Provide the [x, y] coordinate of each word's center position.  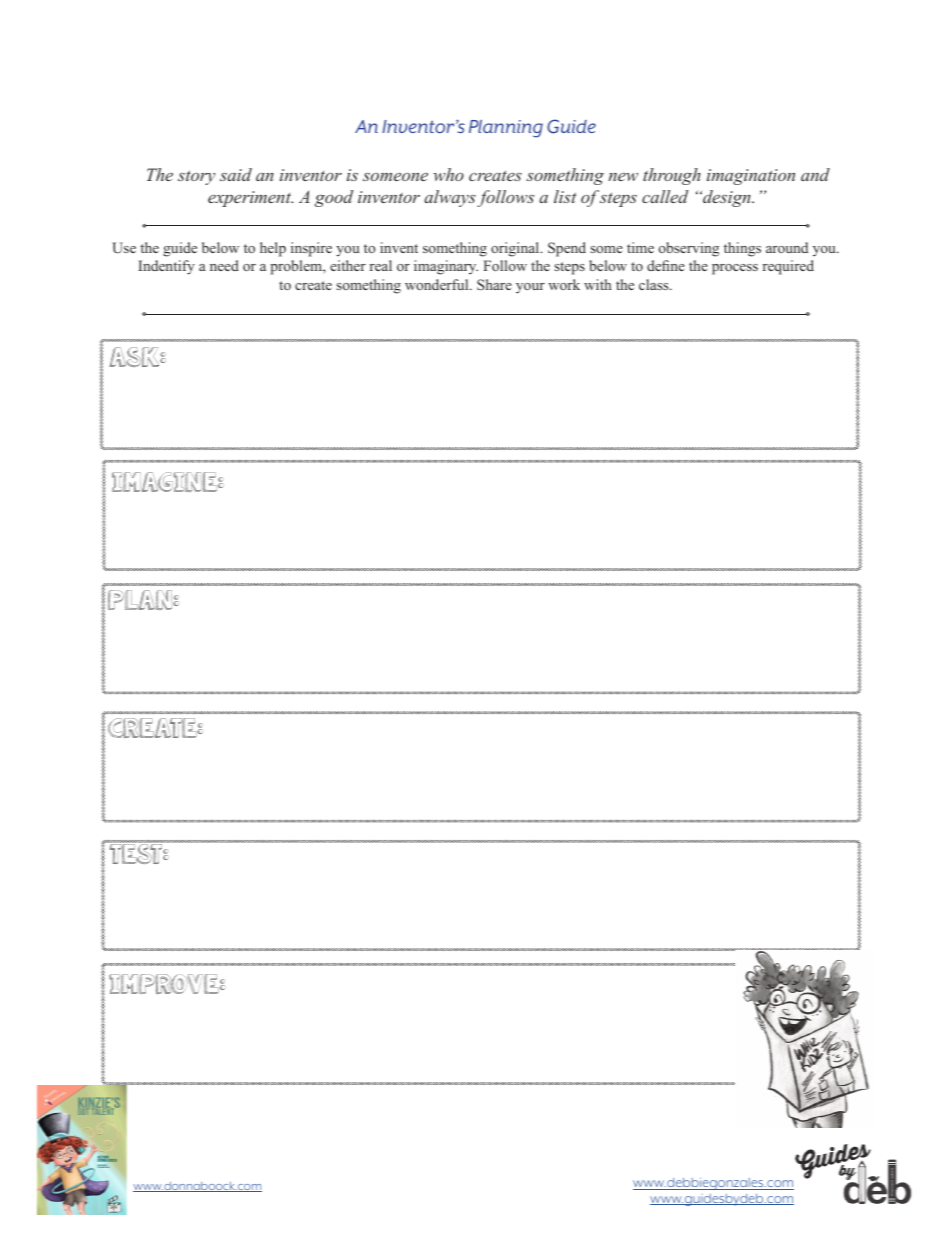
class [655, 284]
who [448, 174]
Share [494, 284]
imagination [751, 177]
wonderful [438, 284]
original [516, 249]
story [196, 177]
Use [124, 248]
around [787, 247]
